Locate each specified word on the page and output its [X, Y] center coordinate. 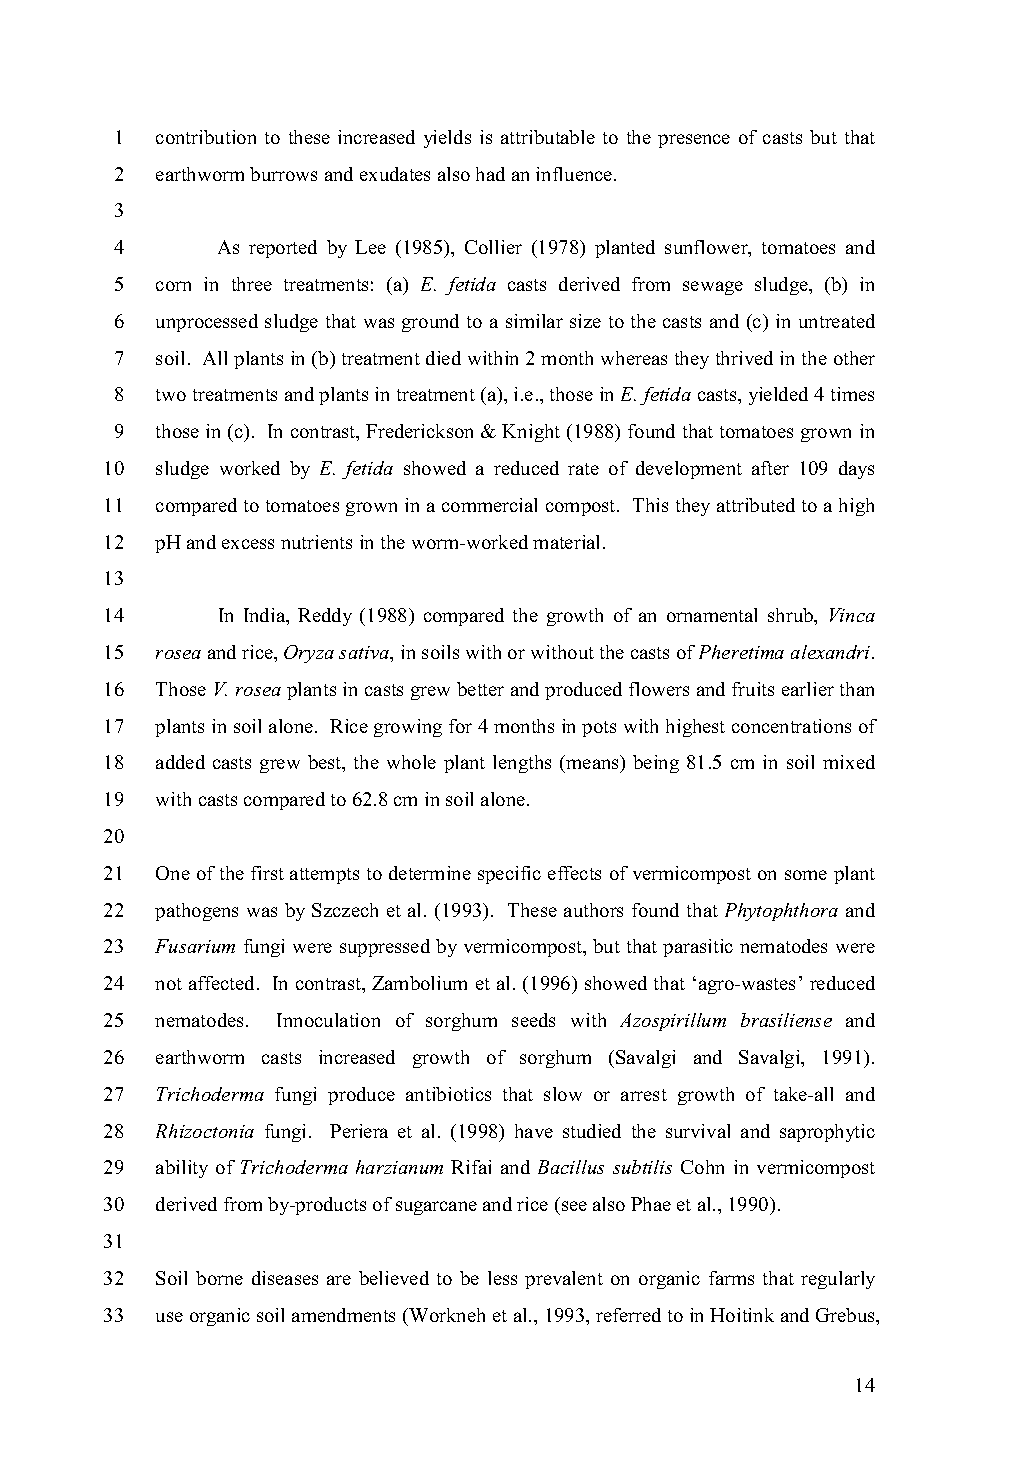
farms [731, 1278]
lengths [522, 764]
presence [694, 141]
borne [219, 1278]
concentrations [791, 726]
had [490, 174]
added [180, 762]
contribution [206, 137]
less [502, 1278]
